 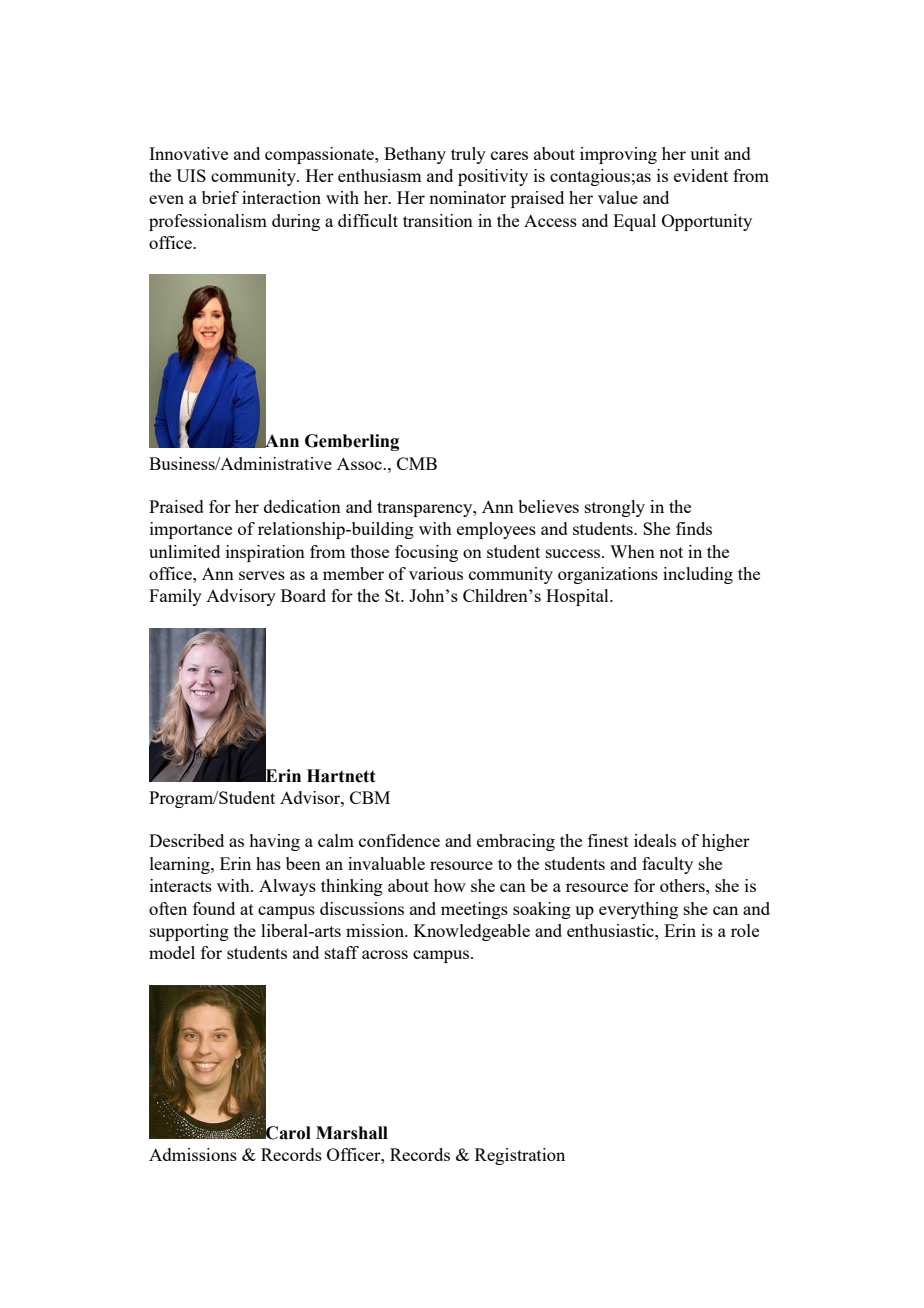 What do you see at coordinates (450, 885) in the image?
I see `how` at bounding box center [450, 885].
